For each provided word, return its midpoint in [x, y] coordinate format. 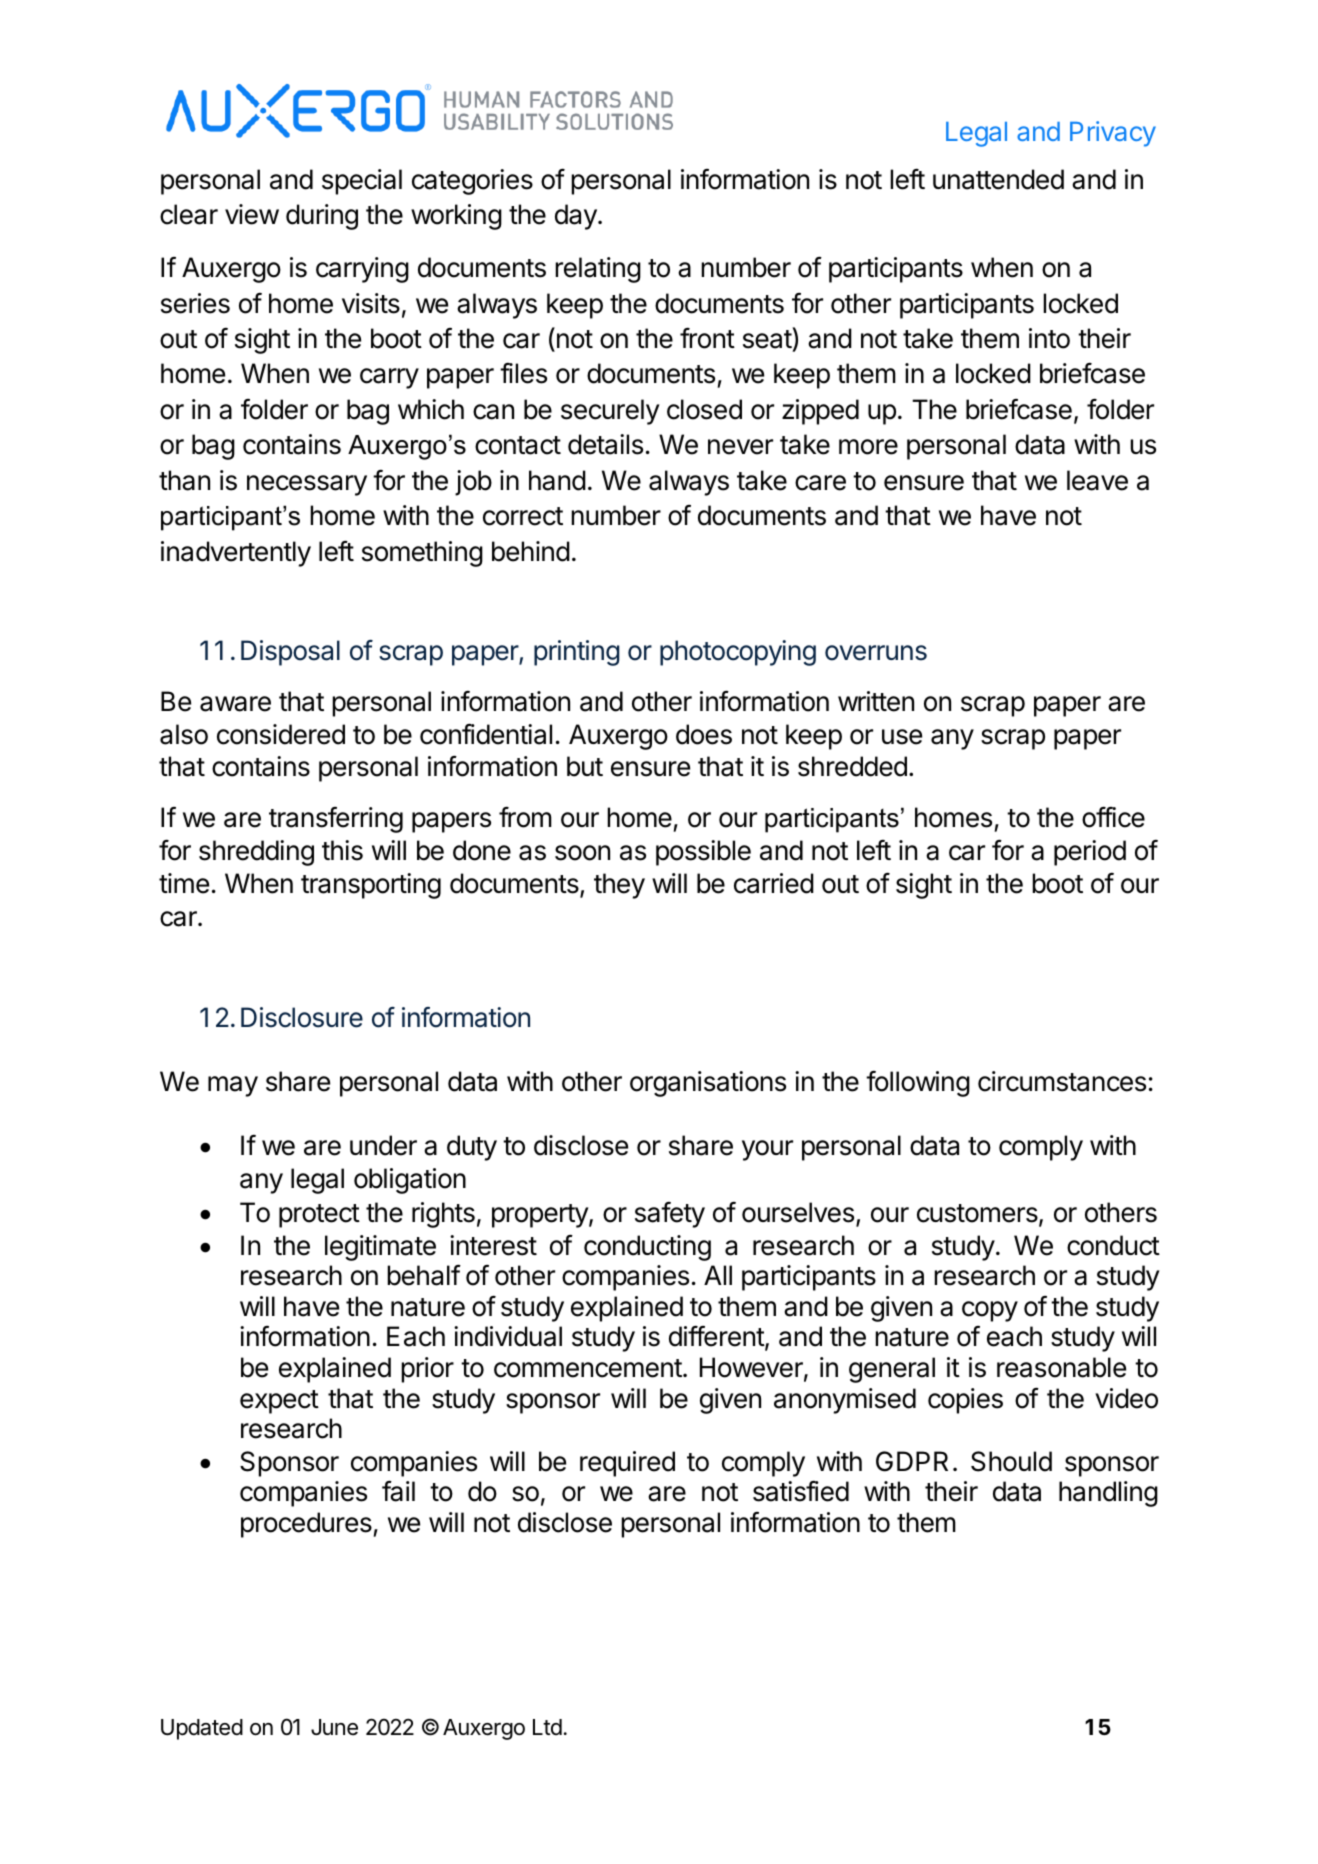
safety [670, 1215]
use [902, 737]
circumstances [1062, 1081]
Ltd [547, 1727]
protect [319, 1216]
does [704, 734]
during [322, 217]
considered [281, 734]
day [577, 217]
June [334, 1727]
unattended [998, 179]
